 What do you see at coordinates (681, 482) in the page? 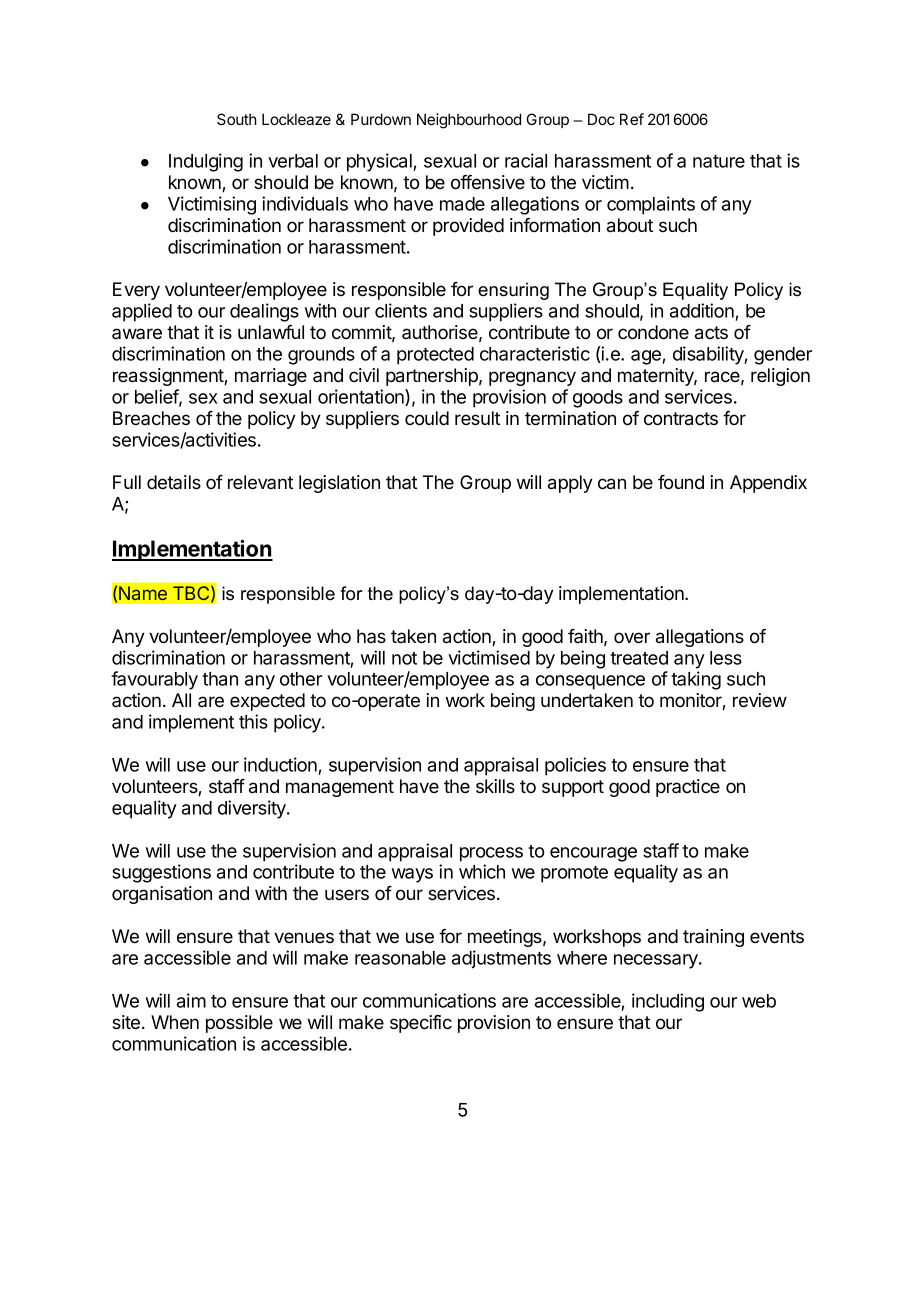
I see `found` at bounding box center [681, 482].
